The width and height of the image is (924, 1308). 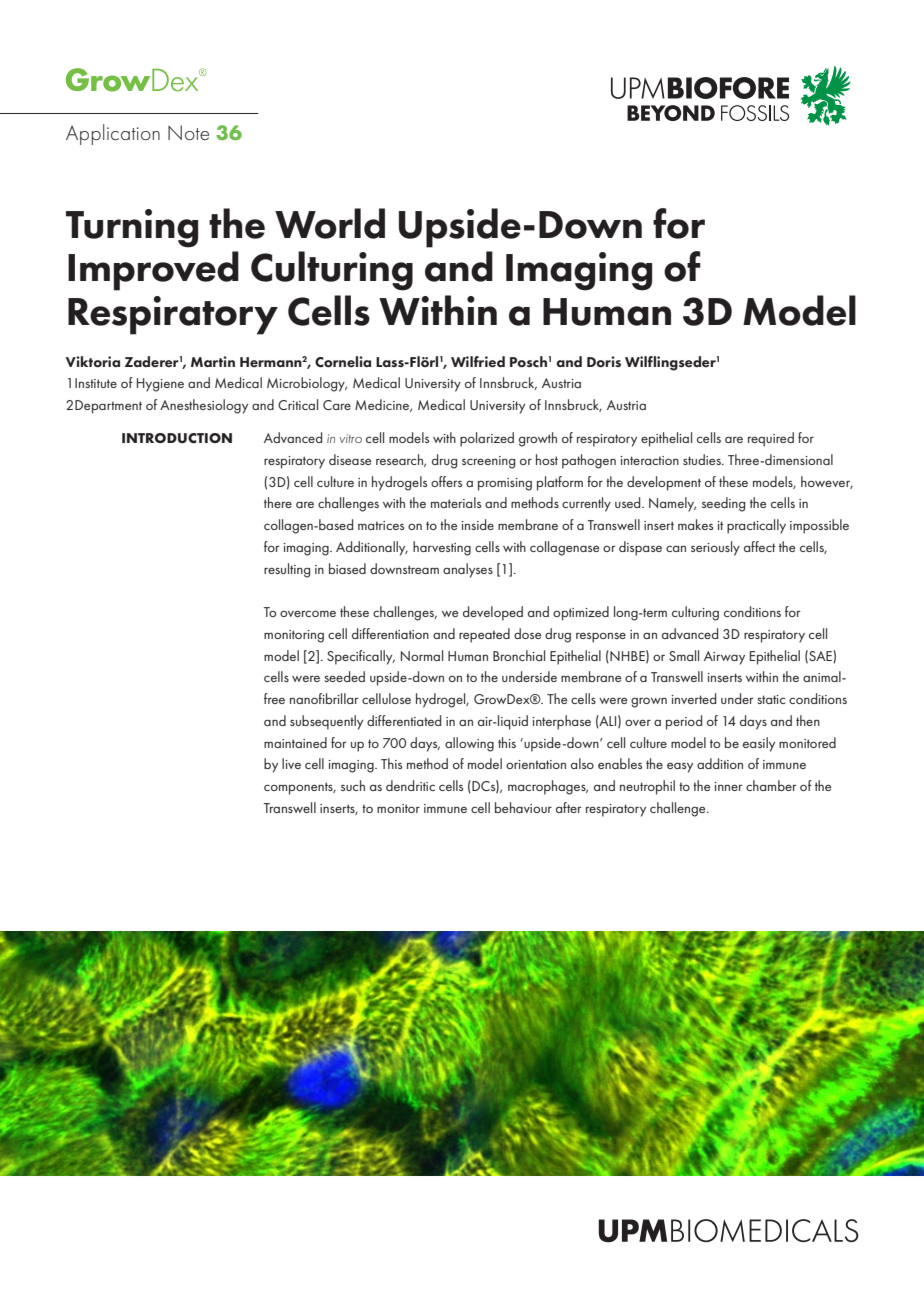 I want to click on dendritic, so click(x=410, y=785).
